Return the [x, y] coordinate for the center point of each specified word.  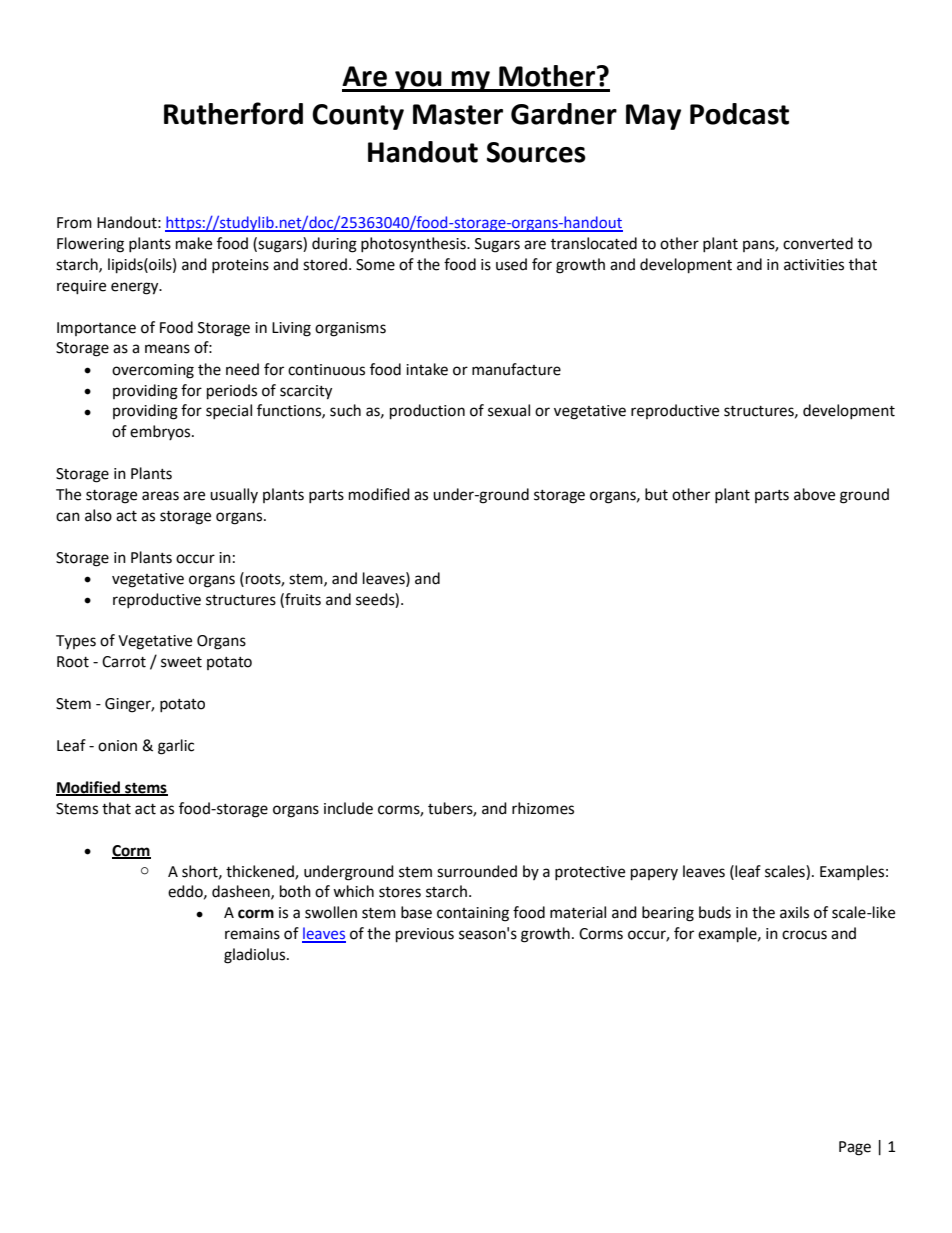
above [814, 494]
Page [855, 1148]
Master [458, 114]
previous [425, 935]
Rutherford [233, 113]
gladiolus [256, 956]
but [656, 494]
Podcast [739, 114]
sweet [181, 662]
